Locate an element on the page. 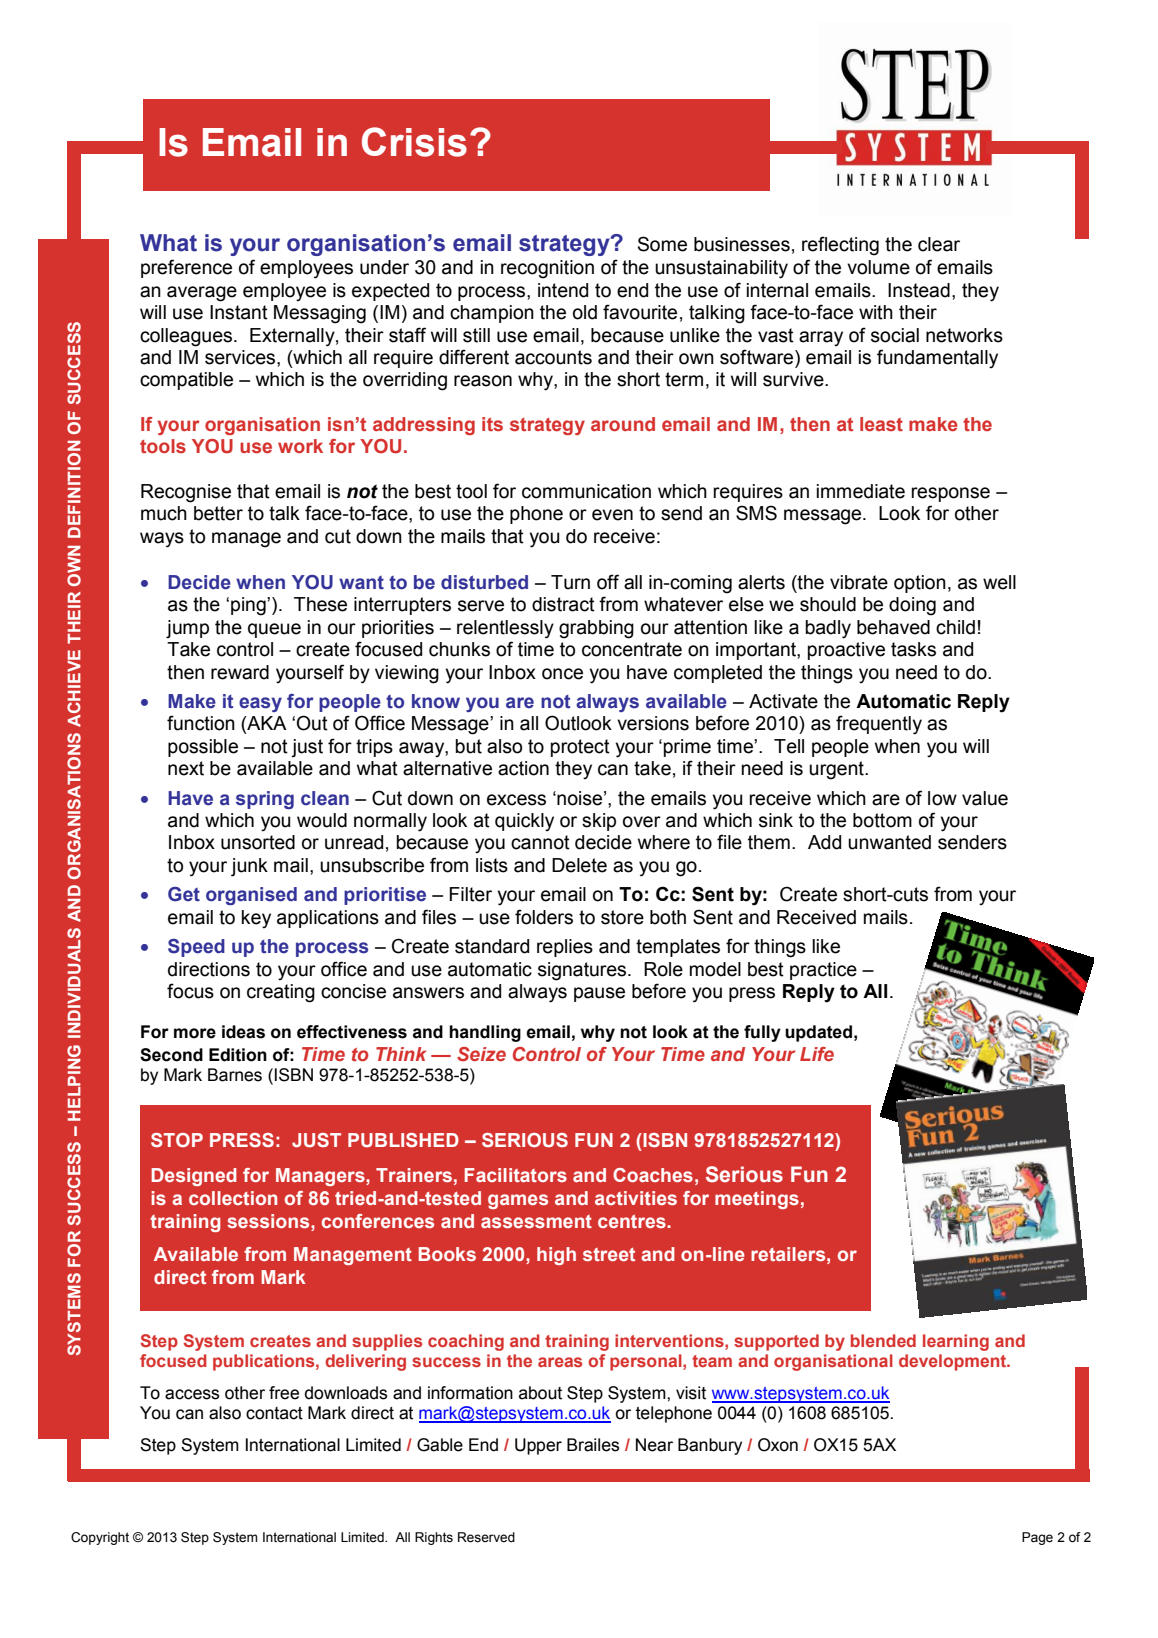 This page has height=1638, width=1158. Upper is located at coordinates (538, 1446).
